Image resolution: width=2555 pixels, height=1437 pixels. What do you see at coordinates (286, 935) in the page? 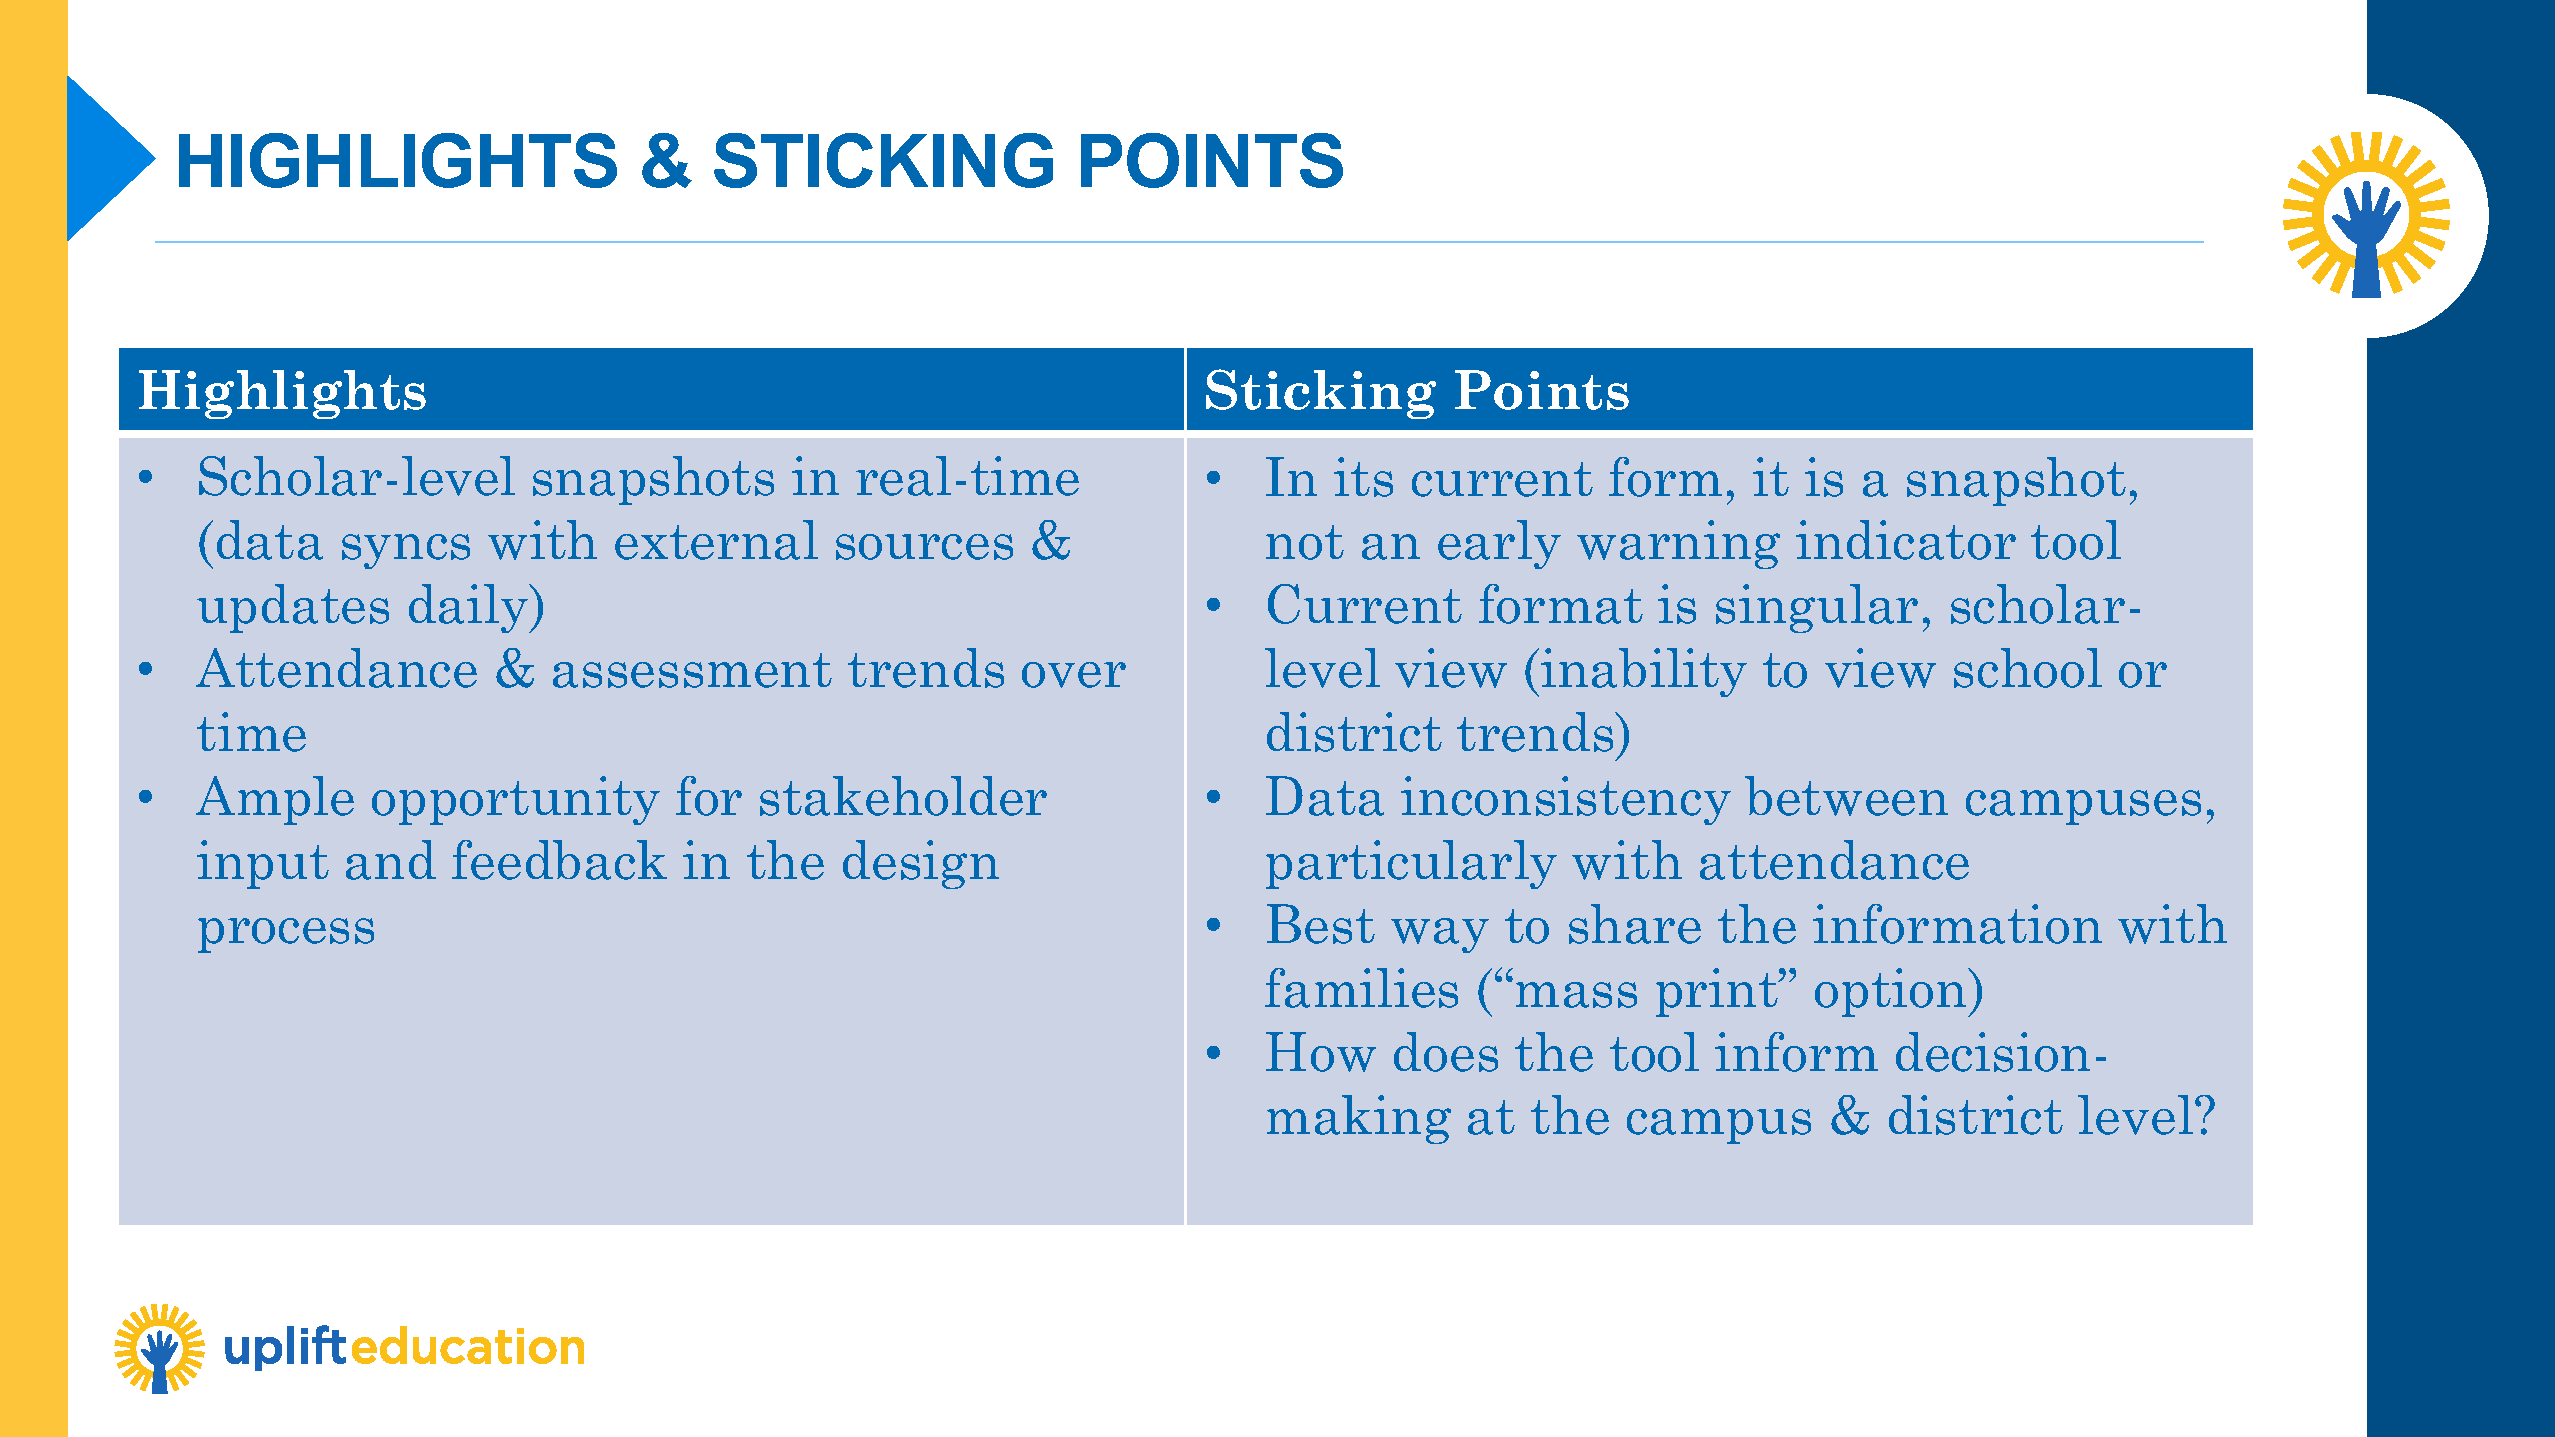
I see `process` at bounding box center [286, 935].
